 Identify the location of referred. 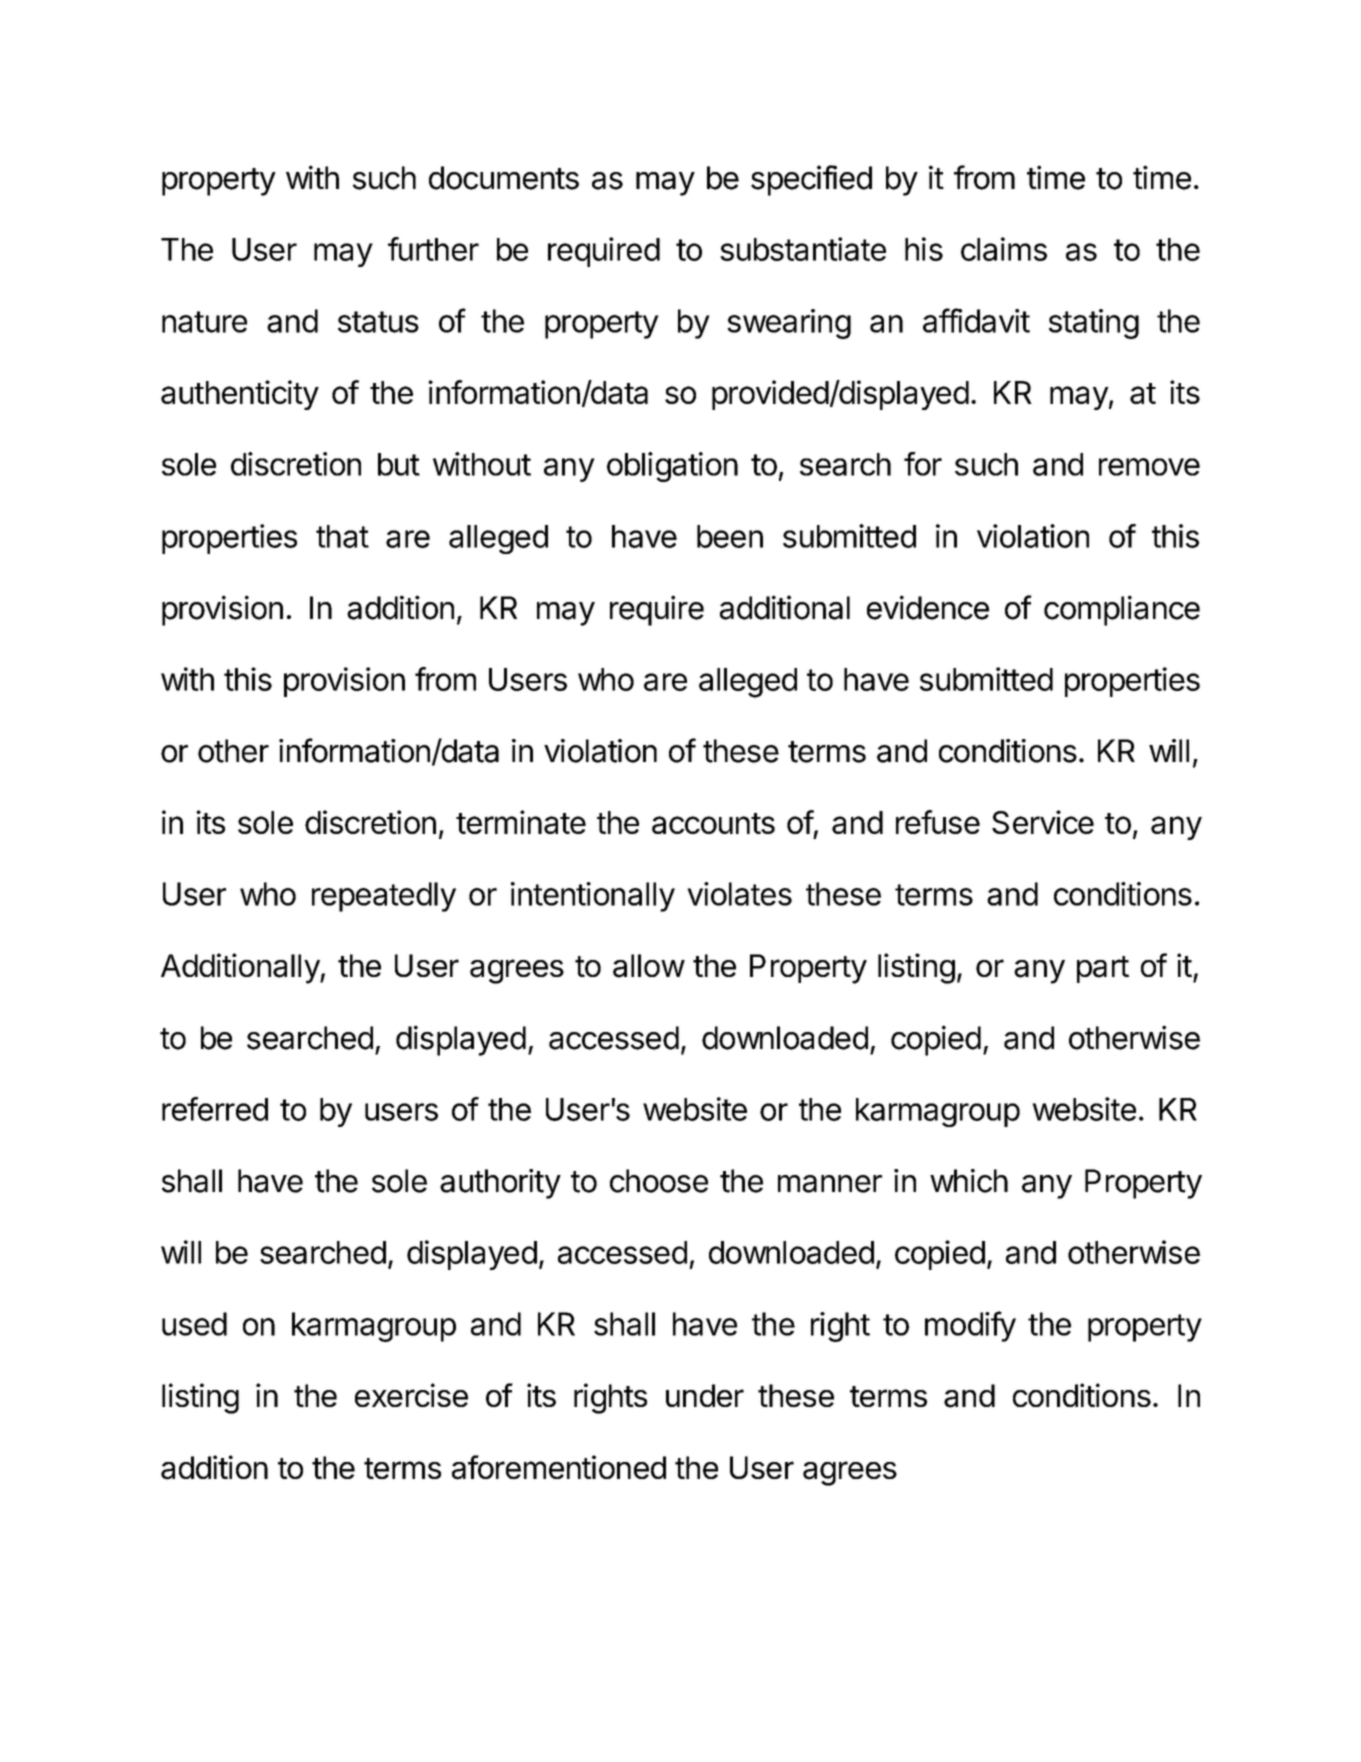
(215, 1109).
